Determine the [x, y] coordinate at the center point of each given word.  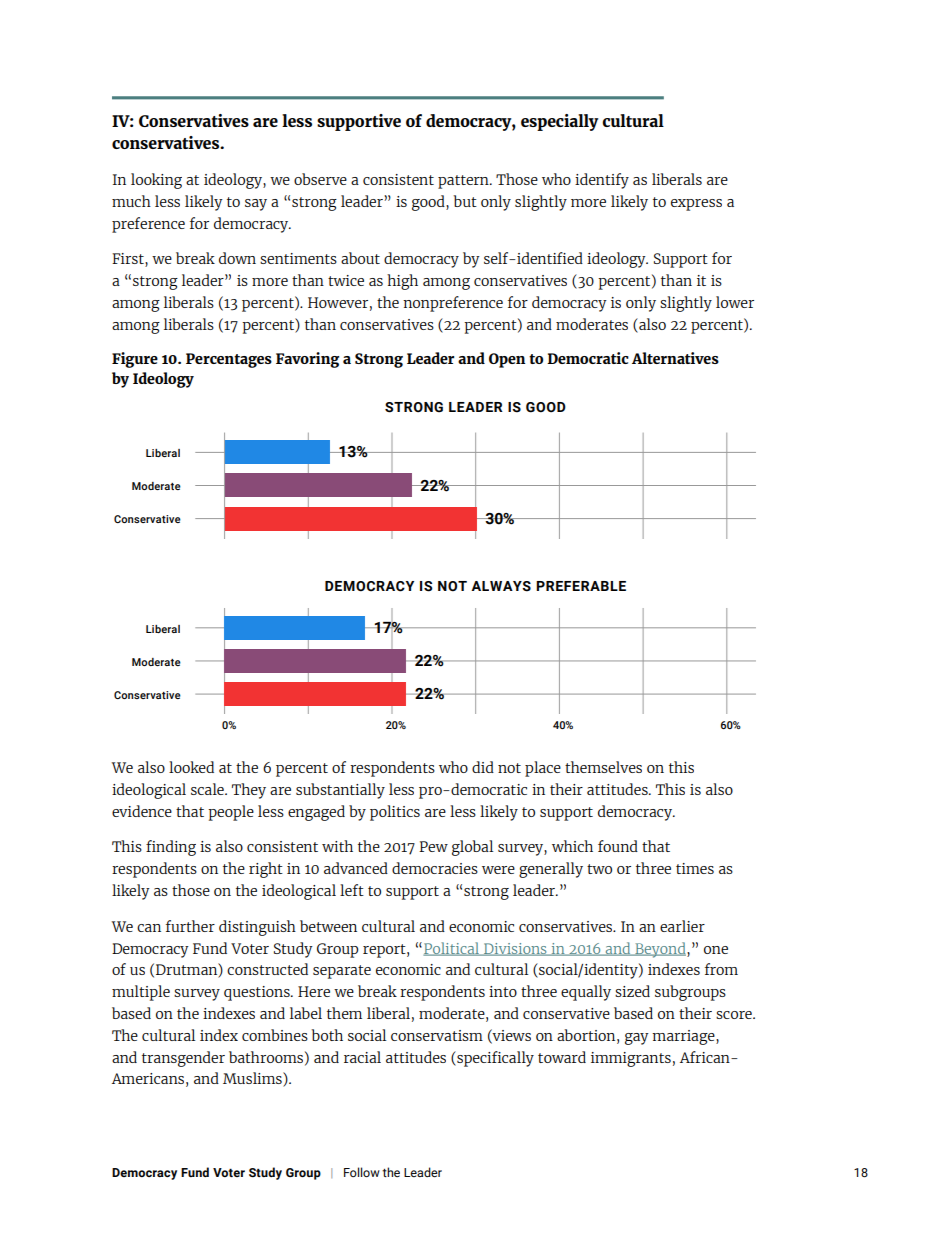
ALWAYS [501, 586]
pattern [464, 182]
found [618, 846]
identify [602, 181]
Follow [362, 1172]
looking [156, 181]
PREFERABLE [581, 586]
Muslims [253, 1079]
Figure [135, 360]
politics [395, 813]
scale [208, 789]
